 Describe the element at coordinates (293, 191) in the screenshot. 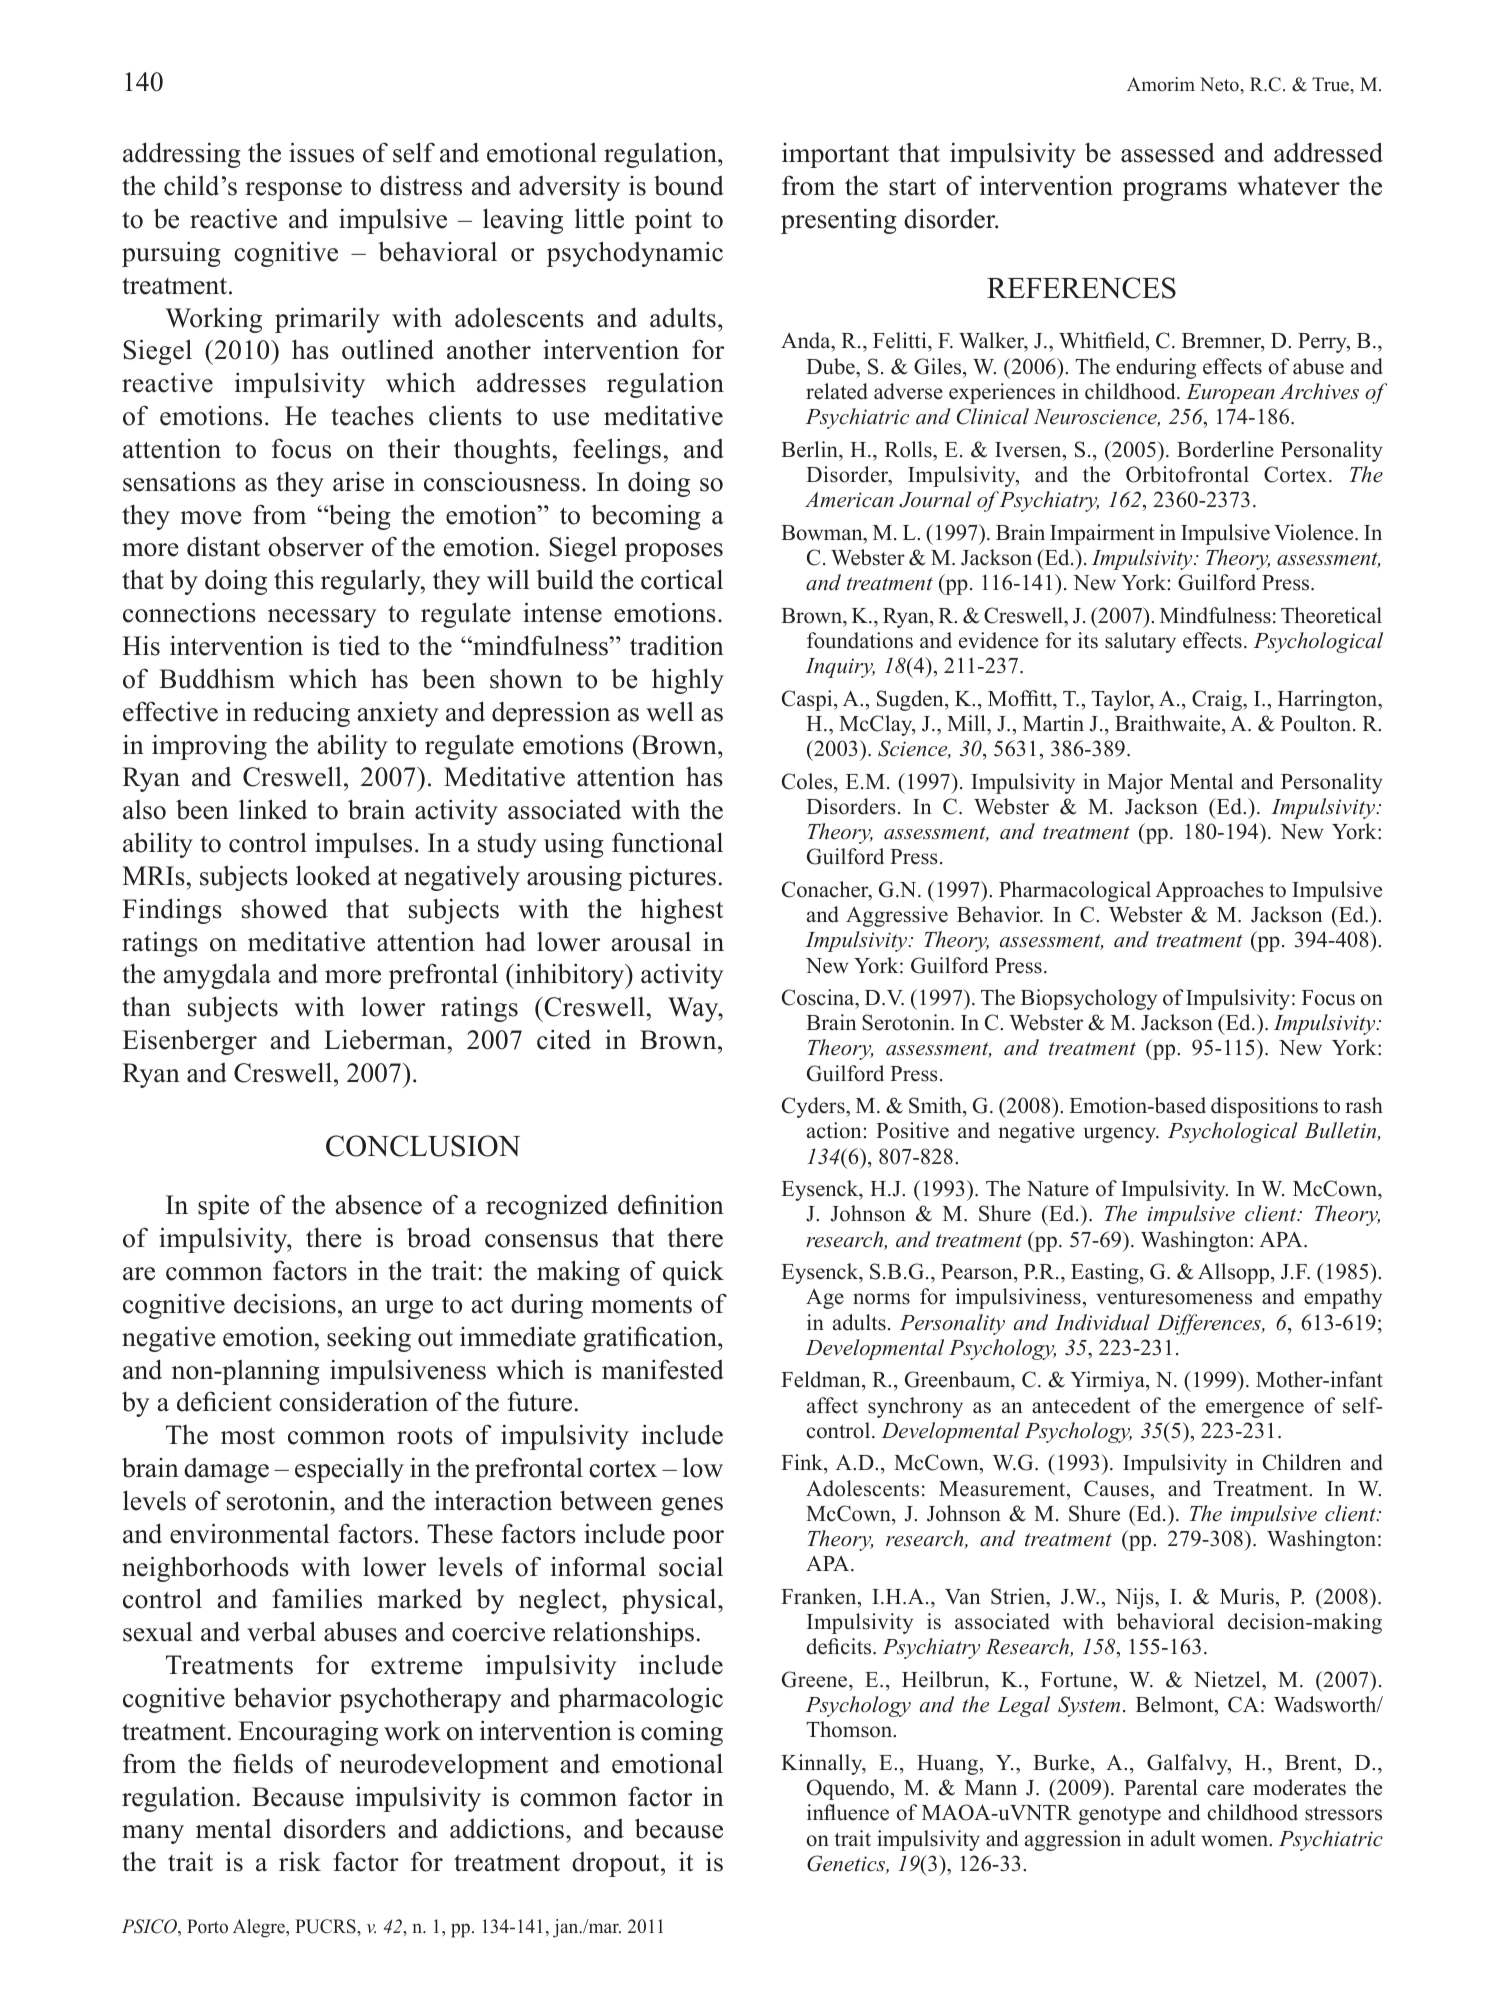

I see `response` at that location.
